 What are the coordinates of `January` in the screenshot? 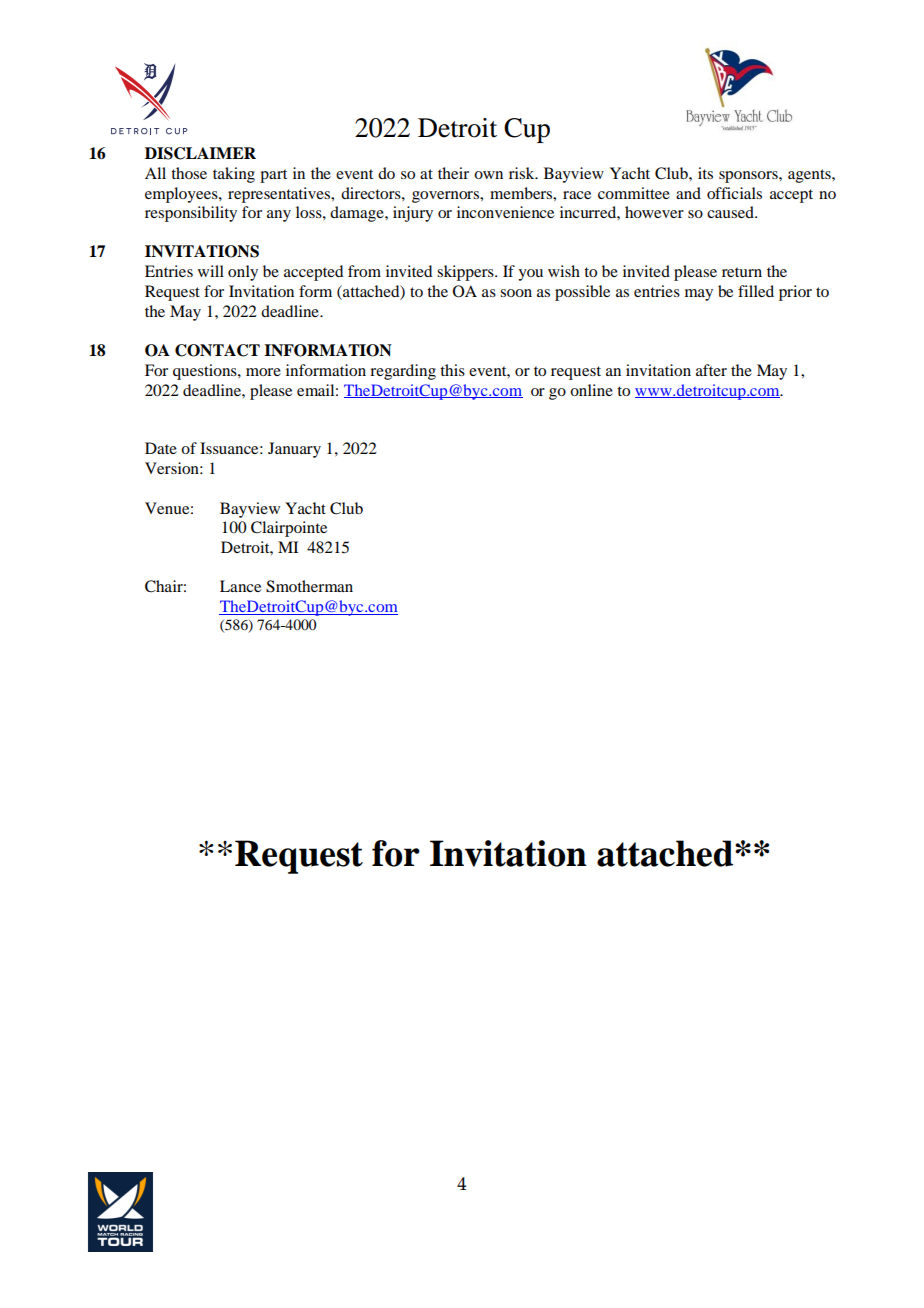 It's located at (294, 450).
